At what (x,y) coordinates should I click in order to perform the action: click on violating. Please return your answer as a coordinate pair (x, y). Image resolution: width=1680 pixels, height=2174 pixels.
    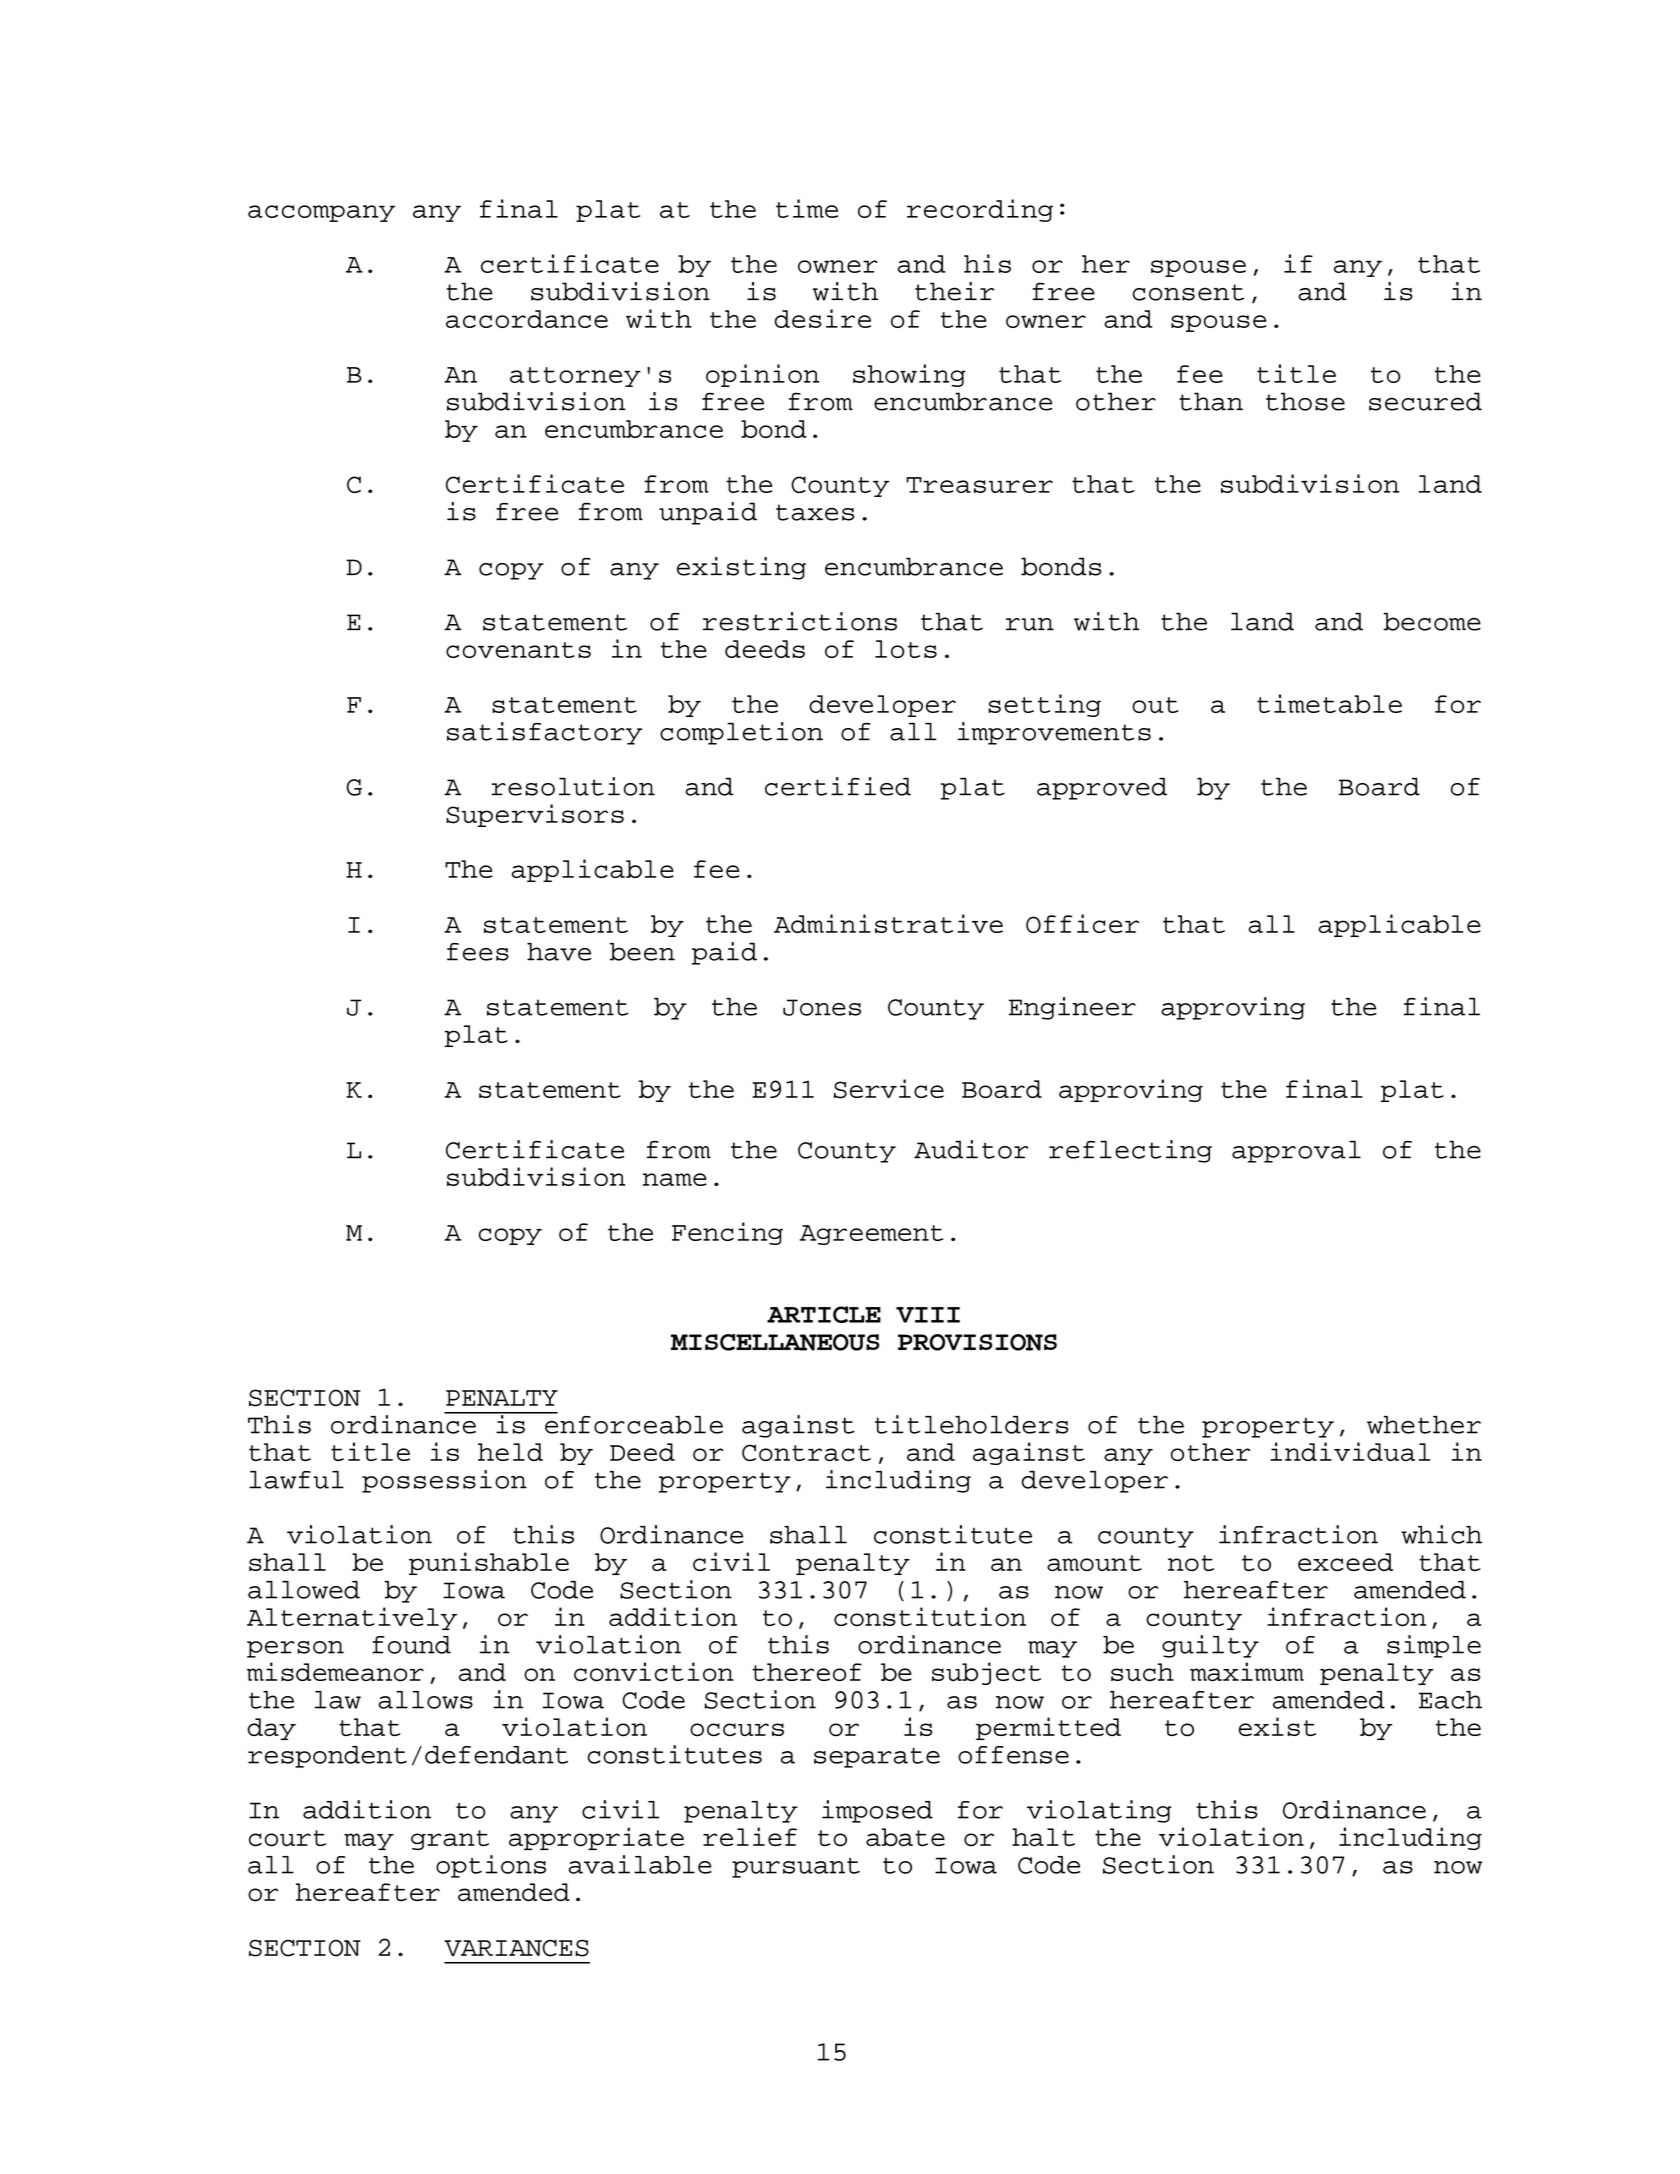
    Looking at the image, I should click on (1099, 1811).
